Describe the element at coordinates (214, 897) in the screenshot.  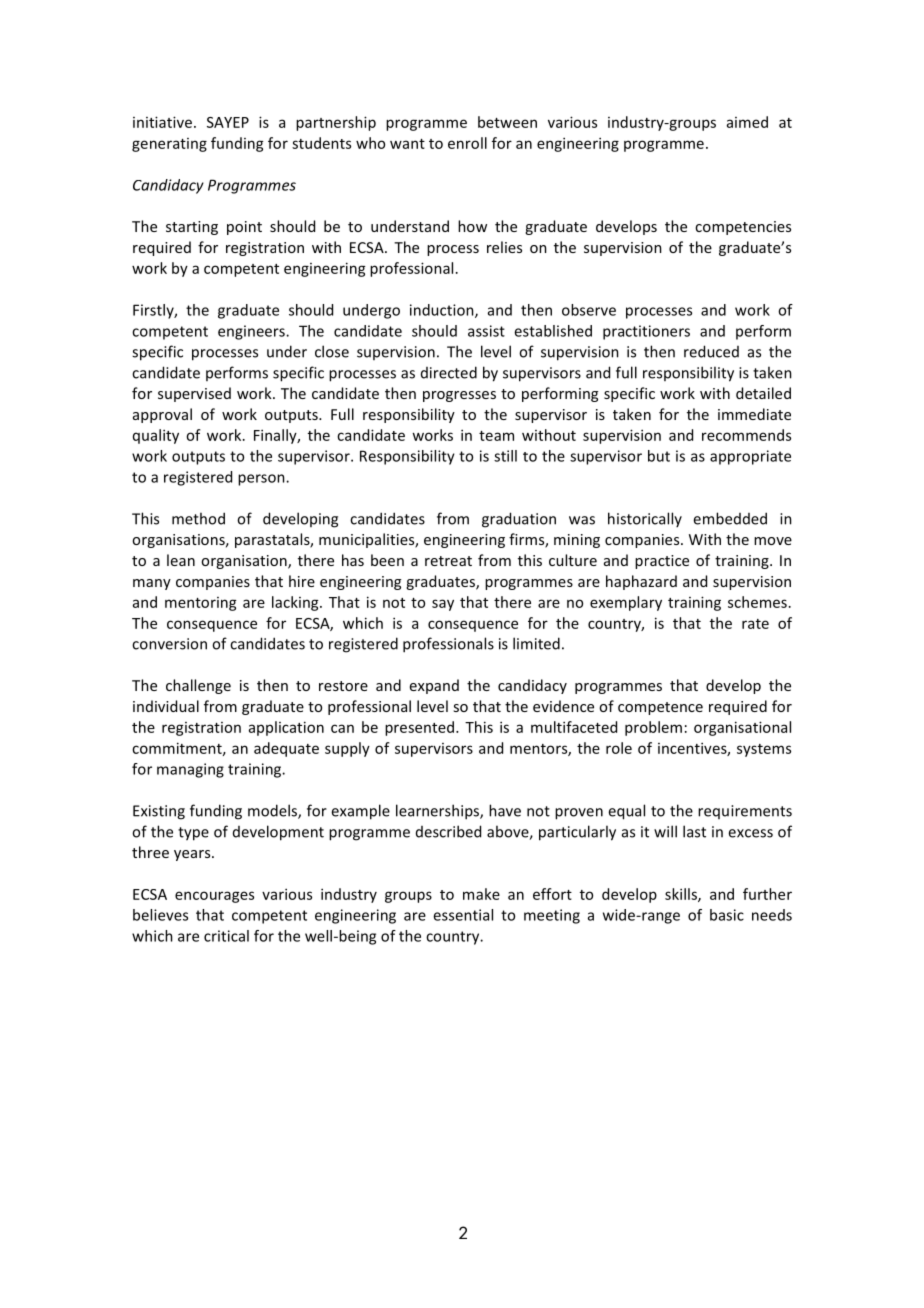
I see `encourages` at that location.
